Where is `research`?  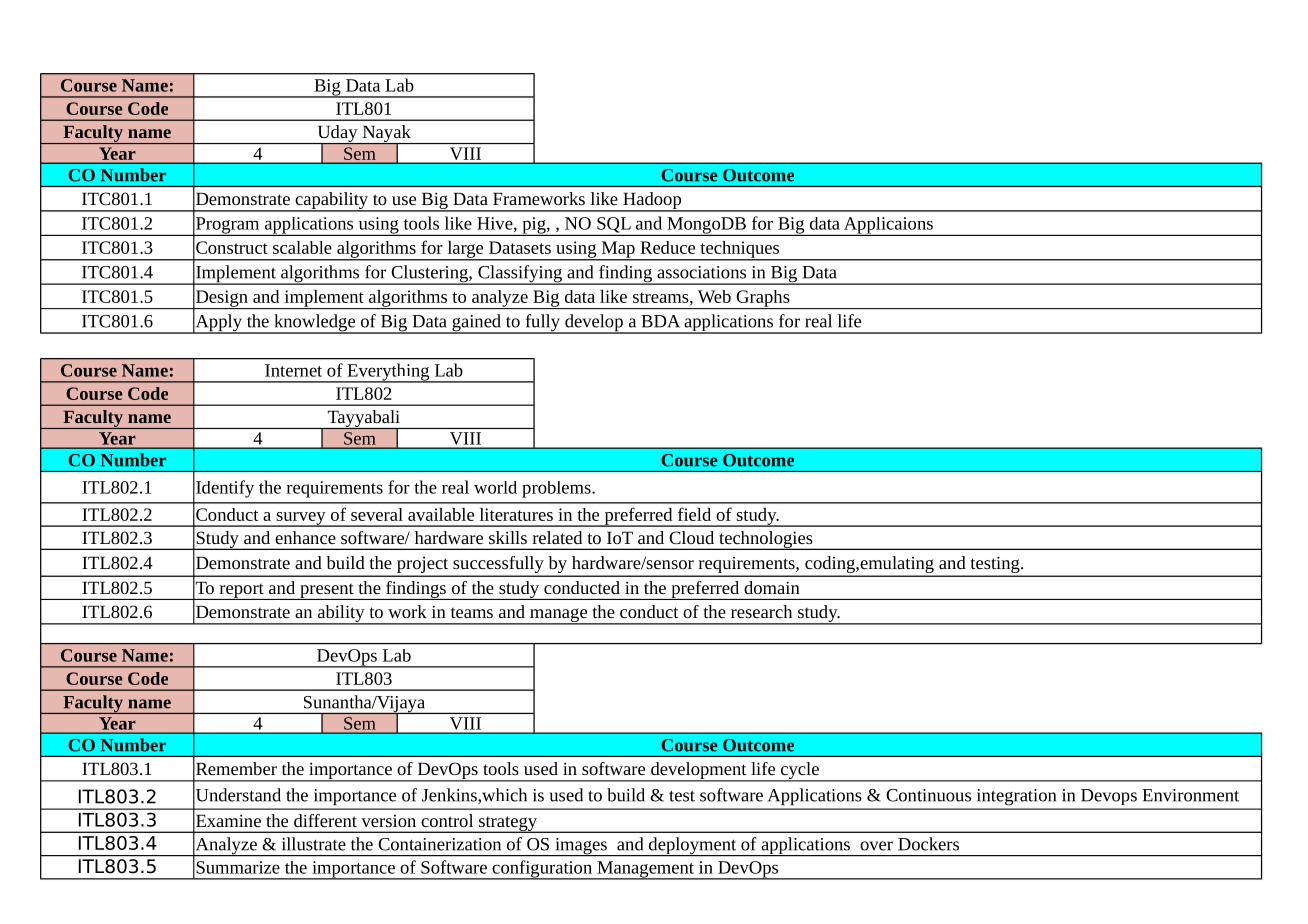
research is located at coordinates (761, 611).
